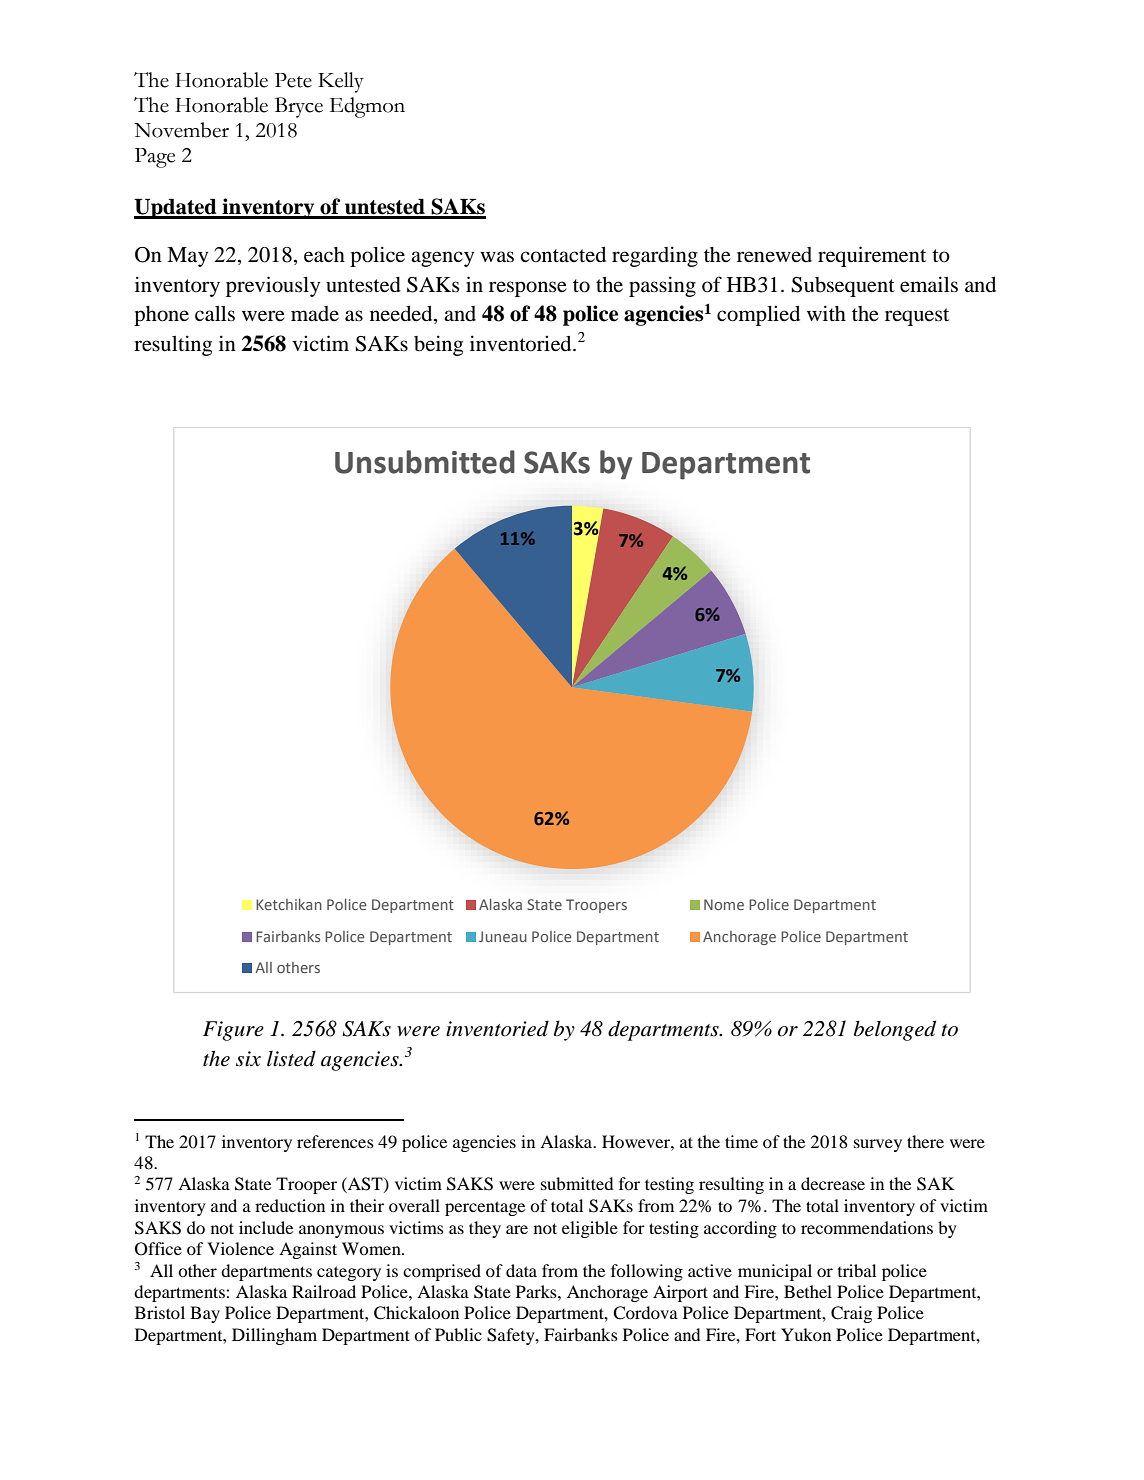 The width and height of the image is (1144, 1480). I want to click on calls, so click(215, 314).
